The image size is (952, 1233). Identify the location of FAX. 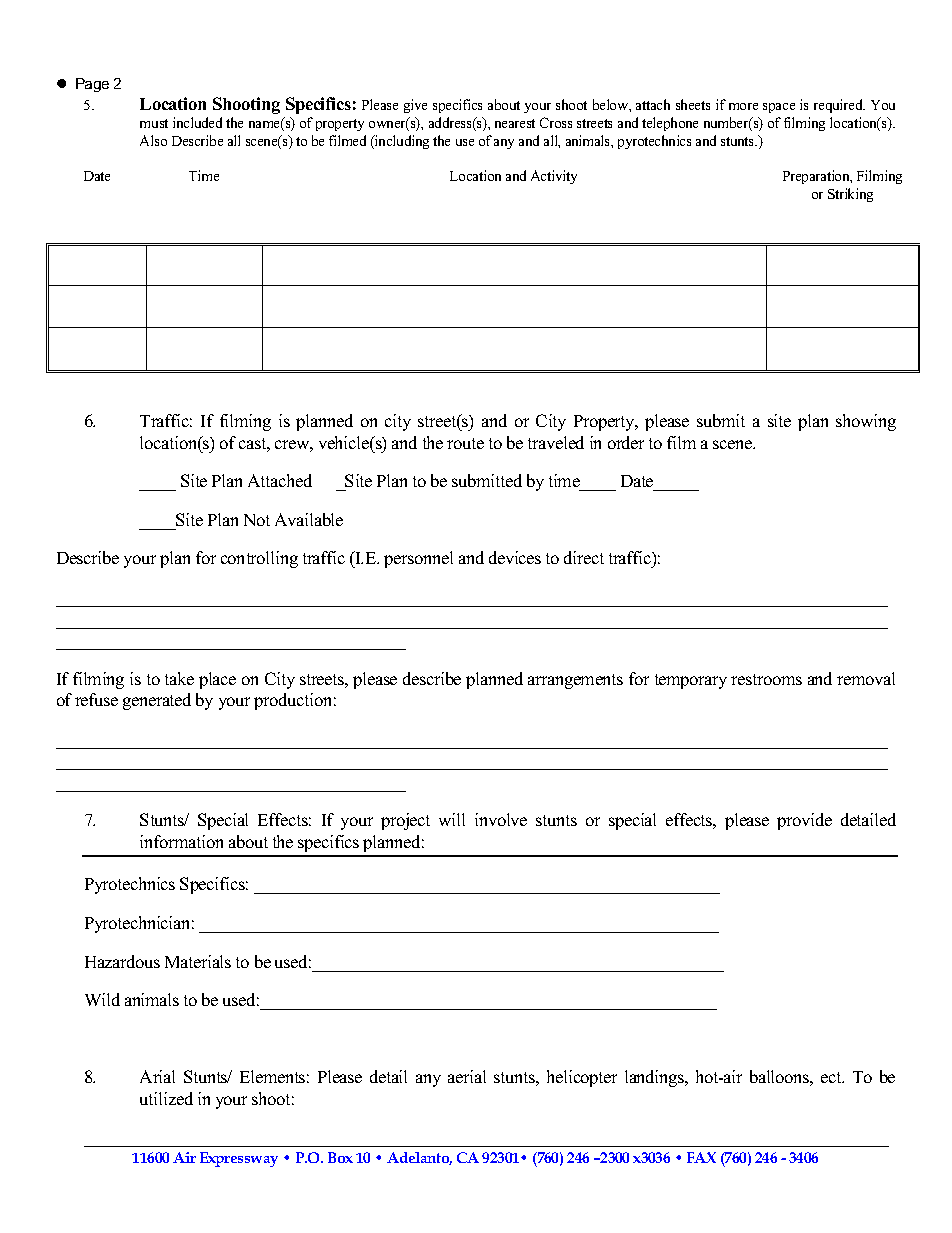
(701, 1157).
